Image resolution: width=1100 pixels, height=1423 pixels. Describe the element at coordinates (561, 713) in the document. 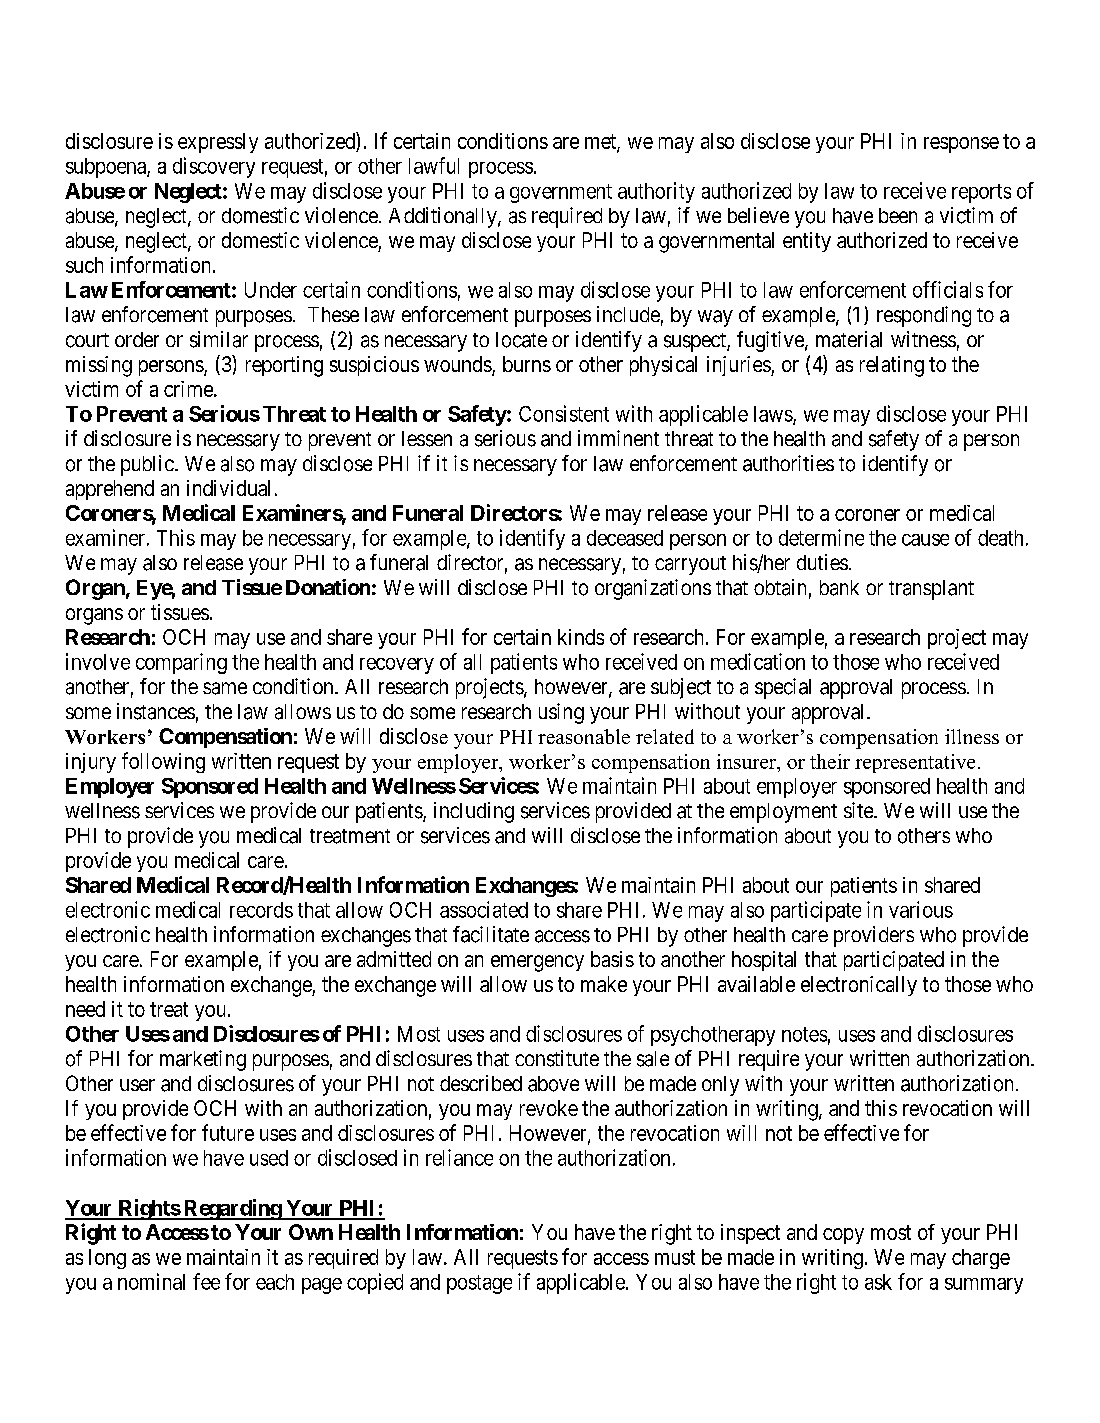

I see `using` at that location.
